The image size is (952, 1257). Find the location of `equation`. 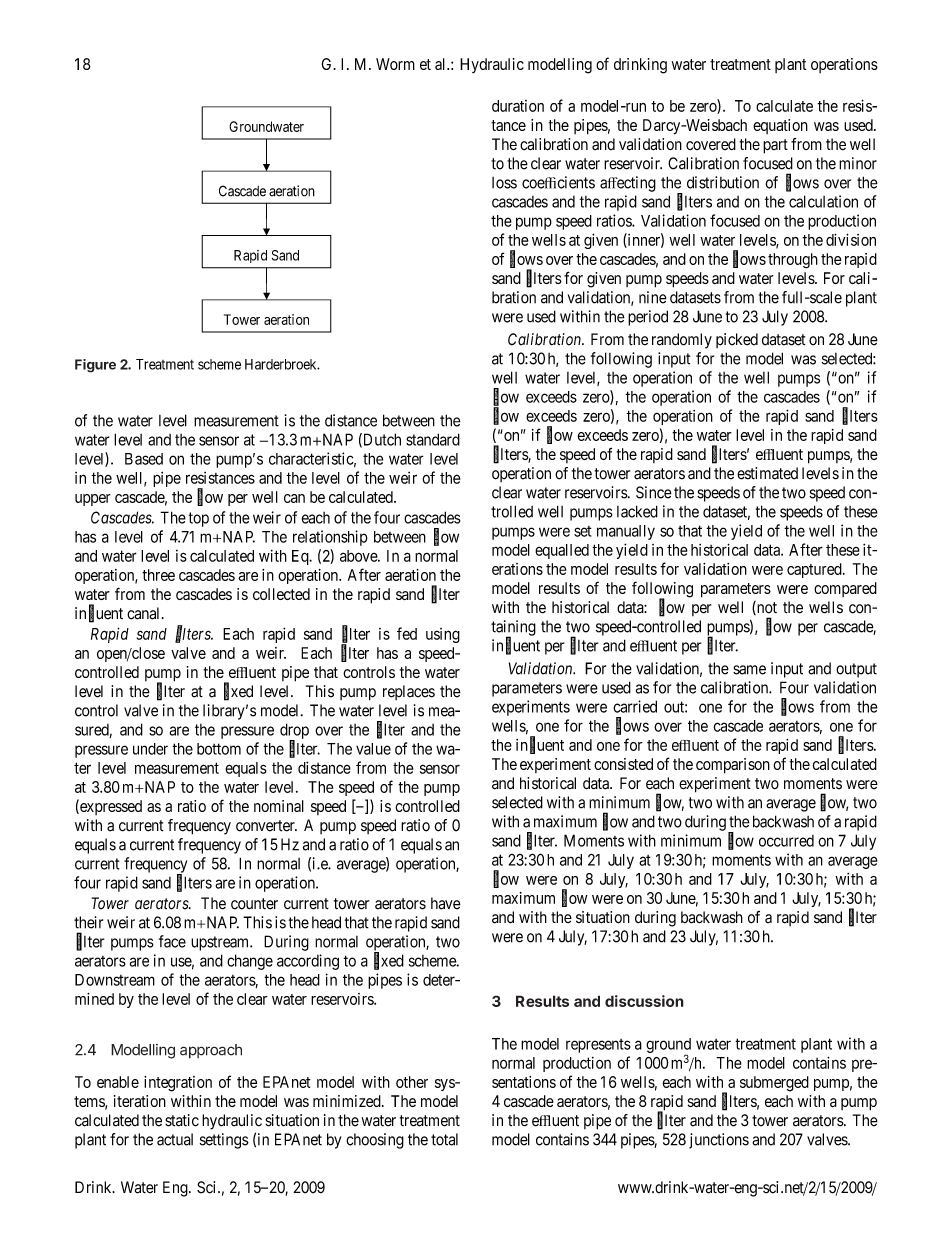

equation is located at coordinates (780, 126).
